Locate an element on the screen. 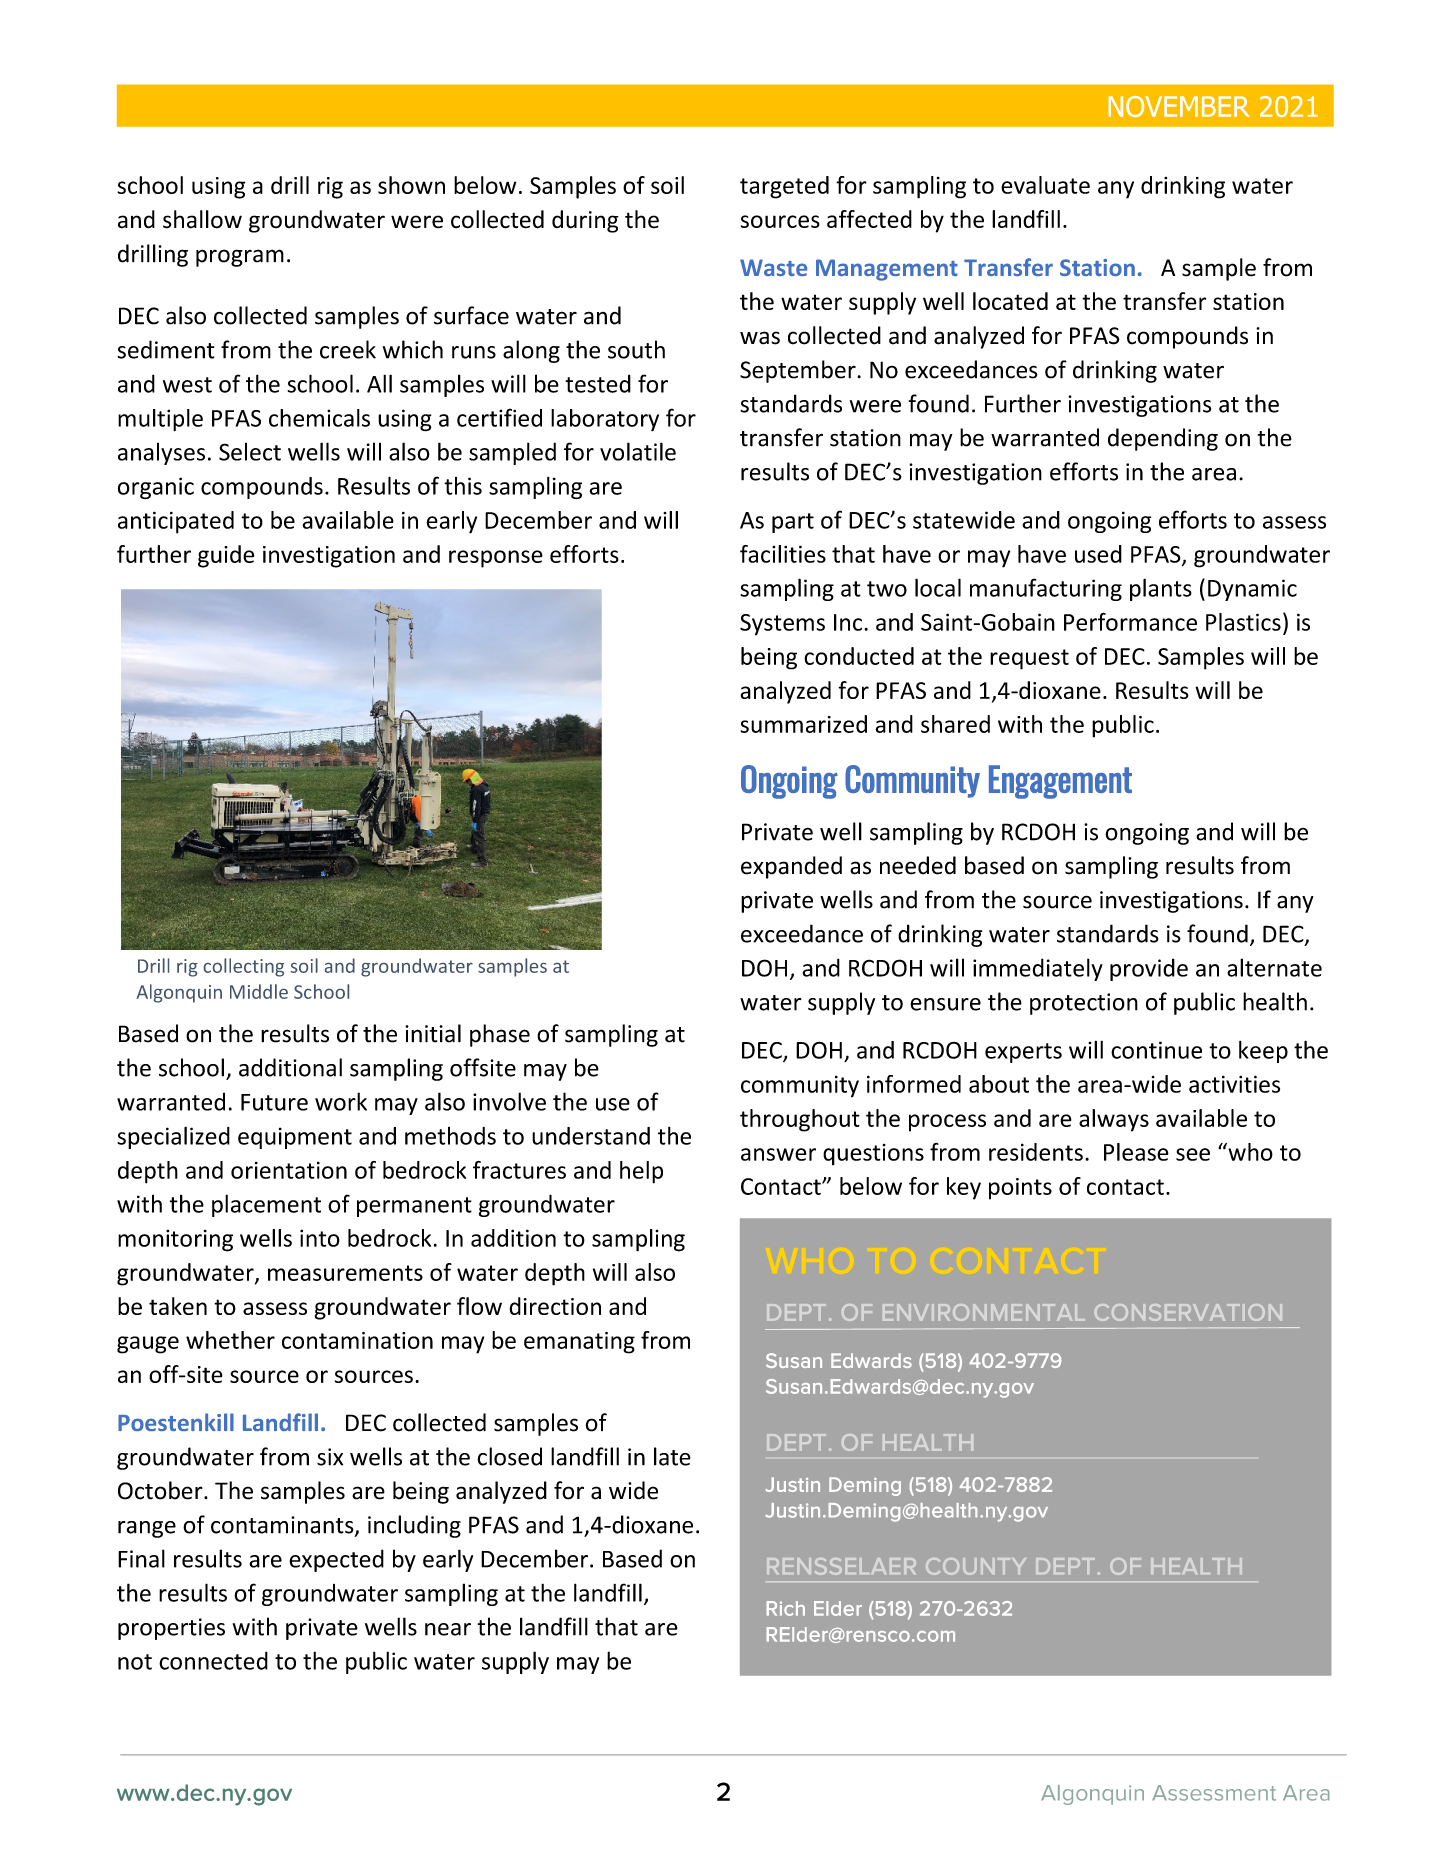  guide is located at coordinates (226, 556).
